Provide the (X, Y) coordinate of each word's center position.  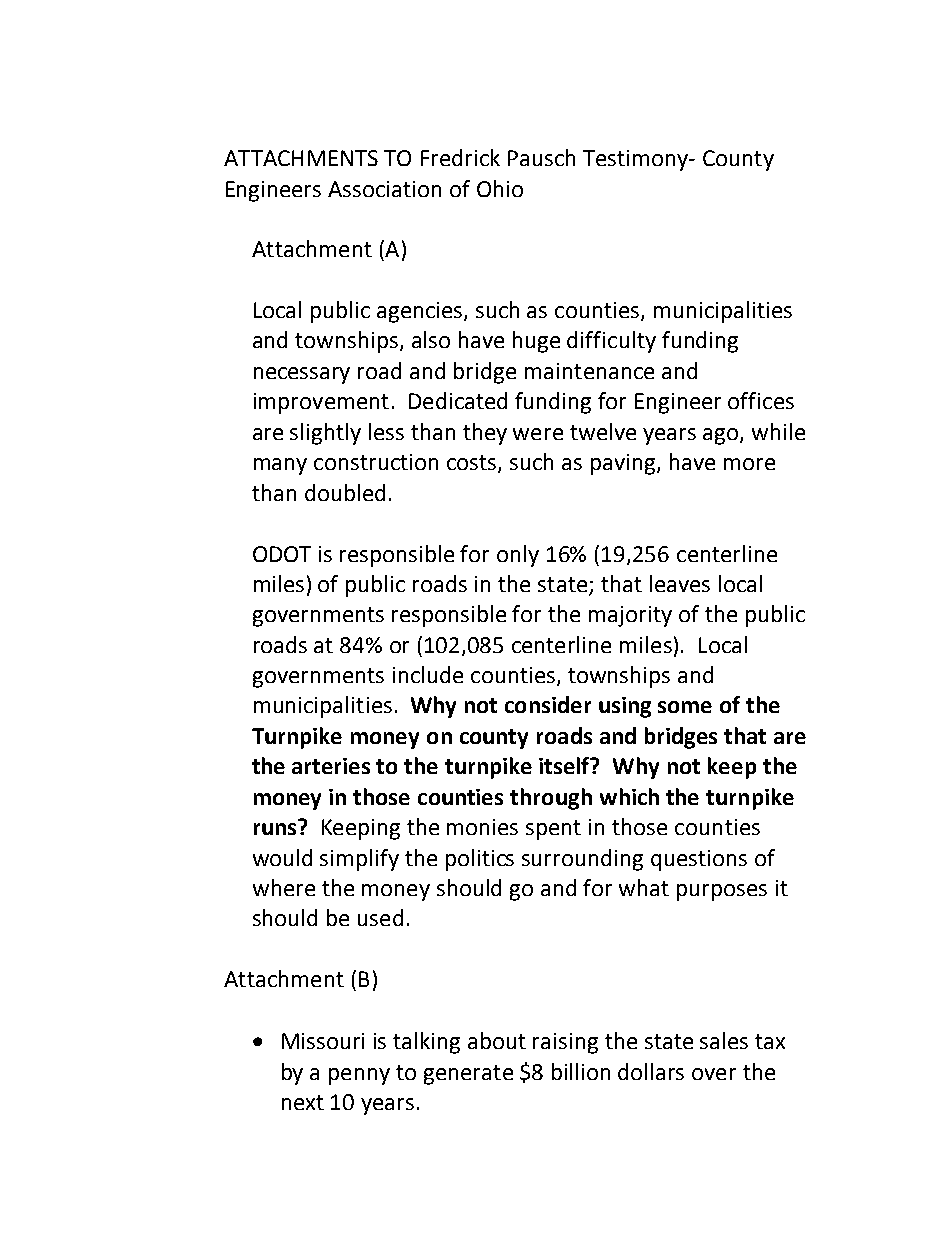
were (538, 434)
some (685, 707)
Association (384, 189)
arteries (331, 766)
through (551, 799)
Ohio (500, 188)
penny (359, 1076)
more (749, 464)
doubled (345, 492)
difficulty (611, 342)
